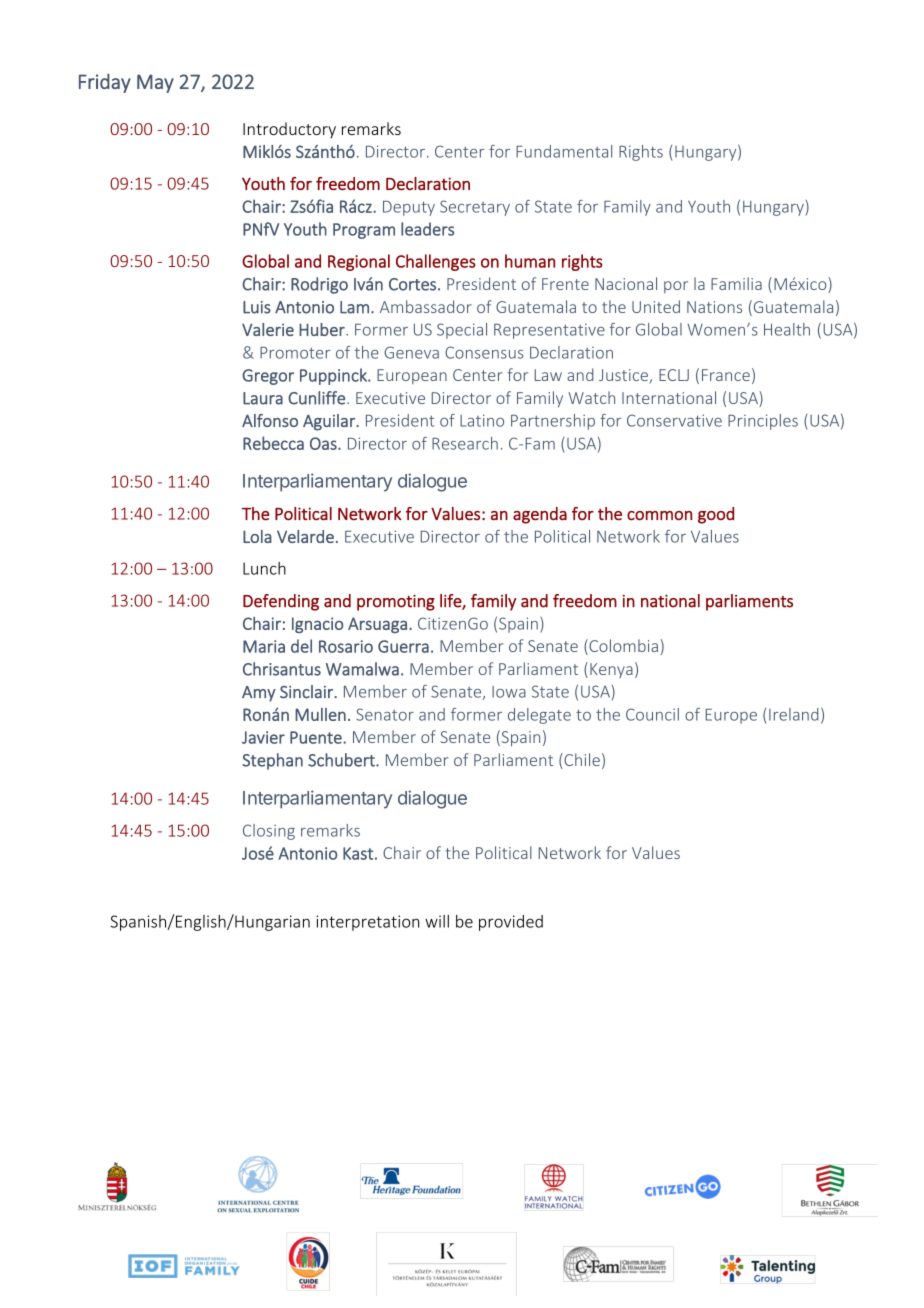  Describe the element at coordinates (437, 921) in the screenshot. I see `will` at that location.
